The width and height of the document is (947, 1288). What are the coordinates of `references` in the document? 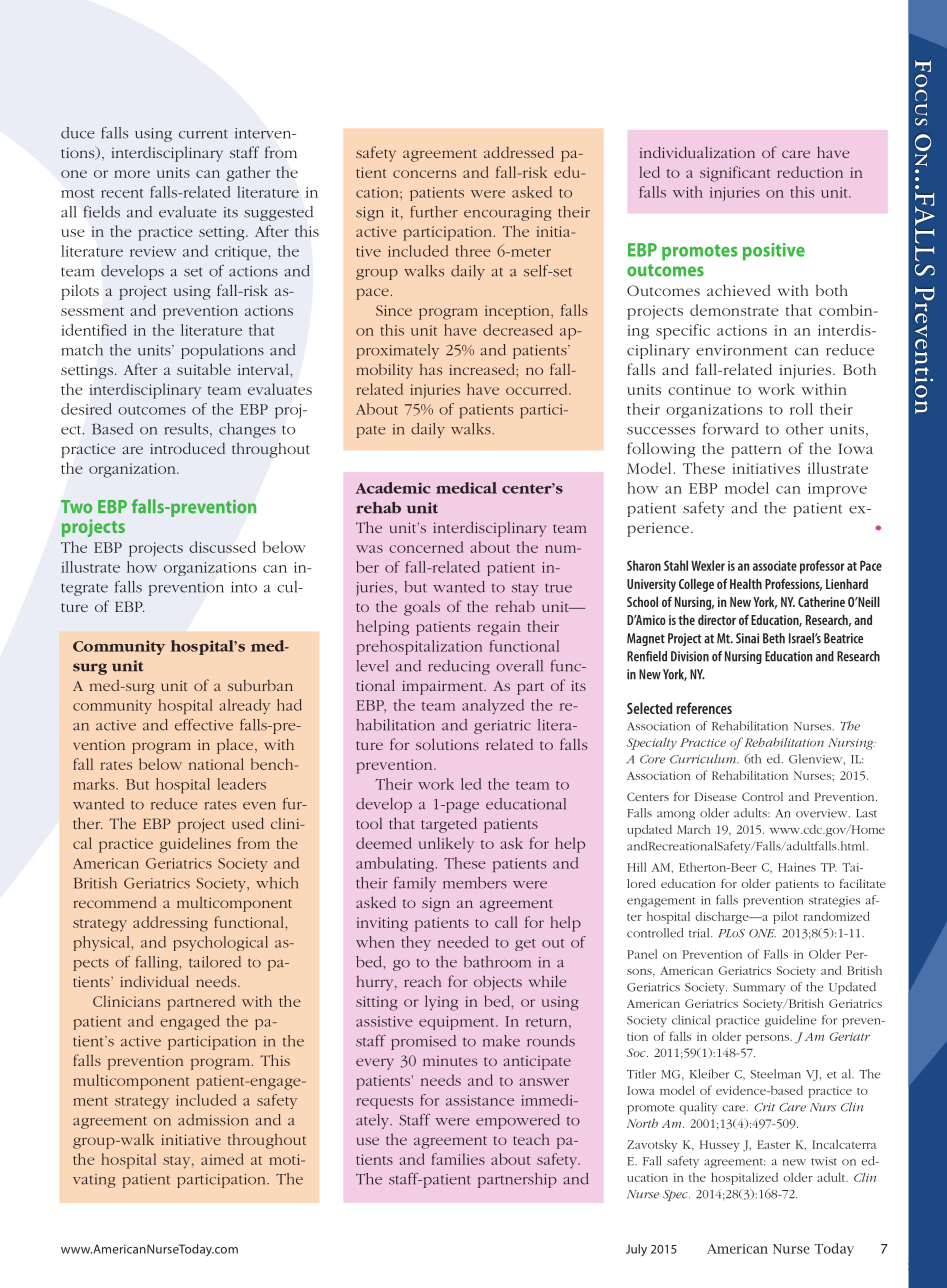 It's located at (704, 708).
